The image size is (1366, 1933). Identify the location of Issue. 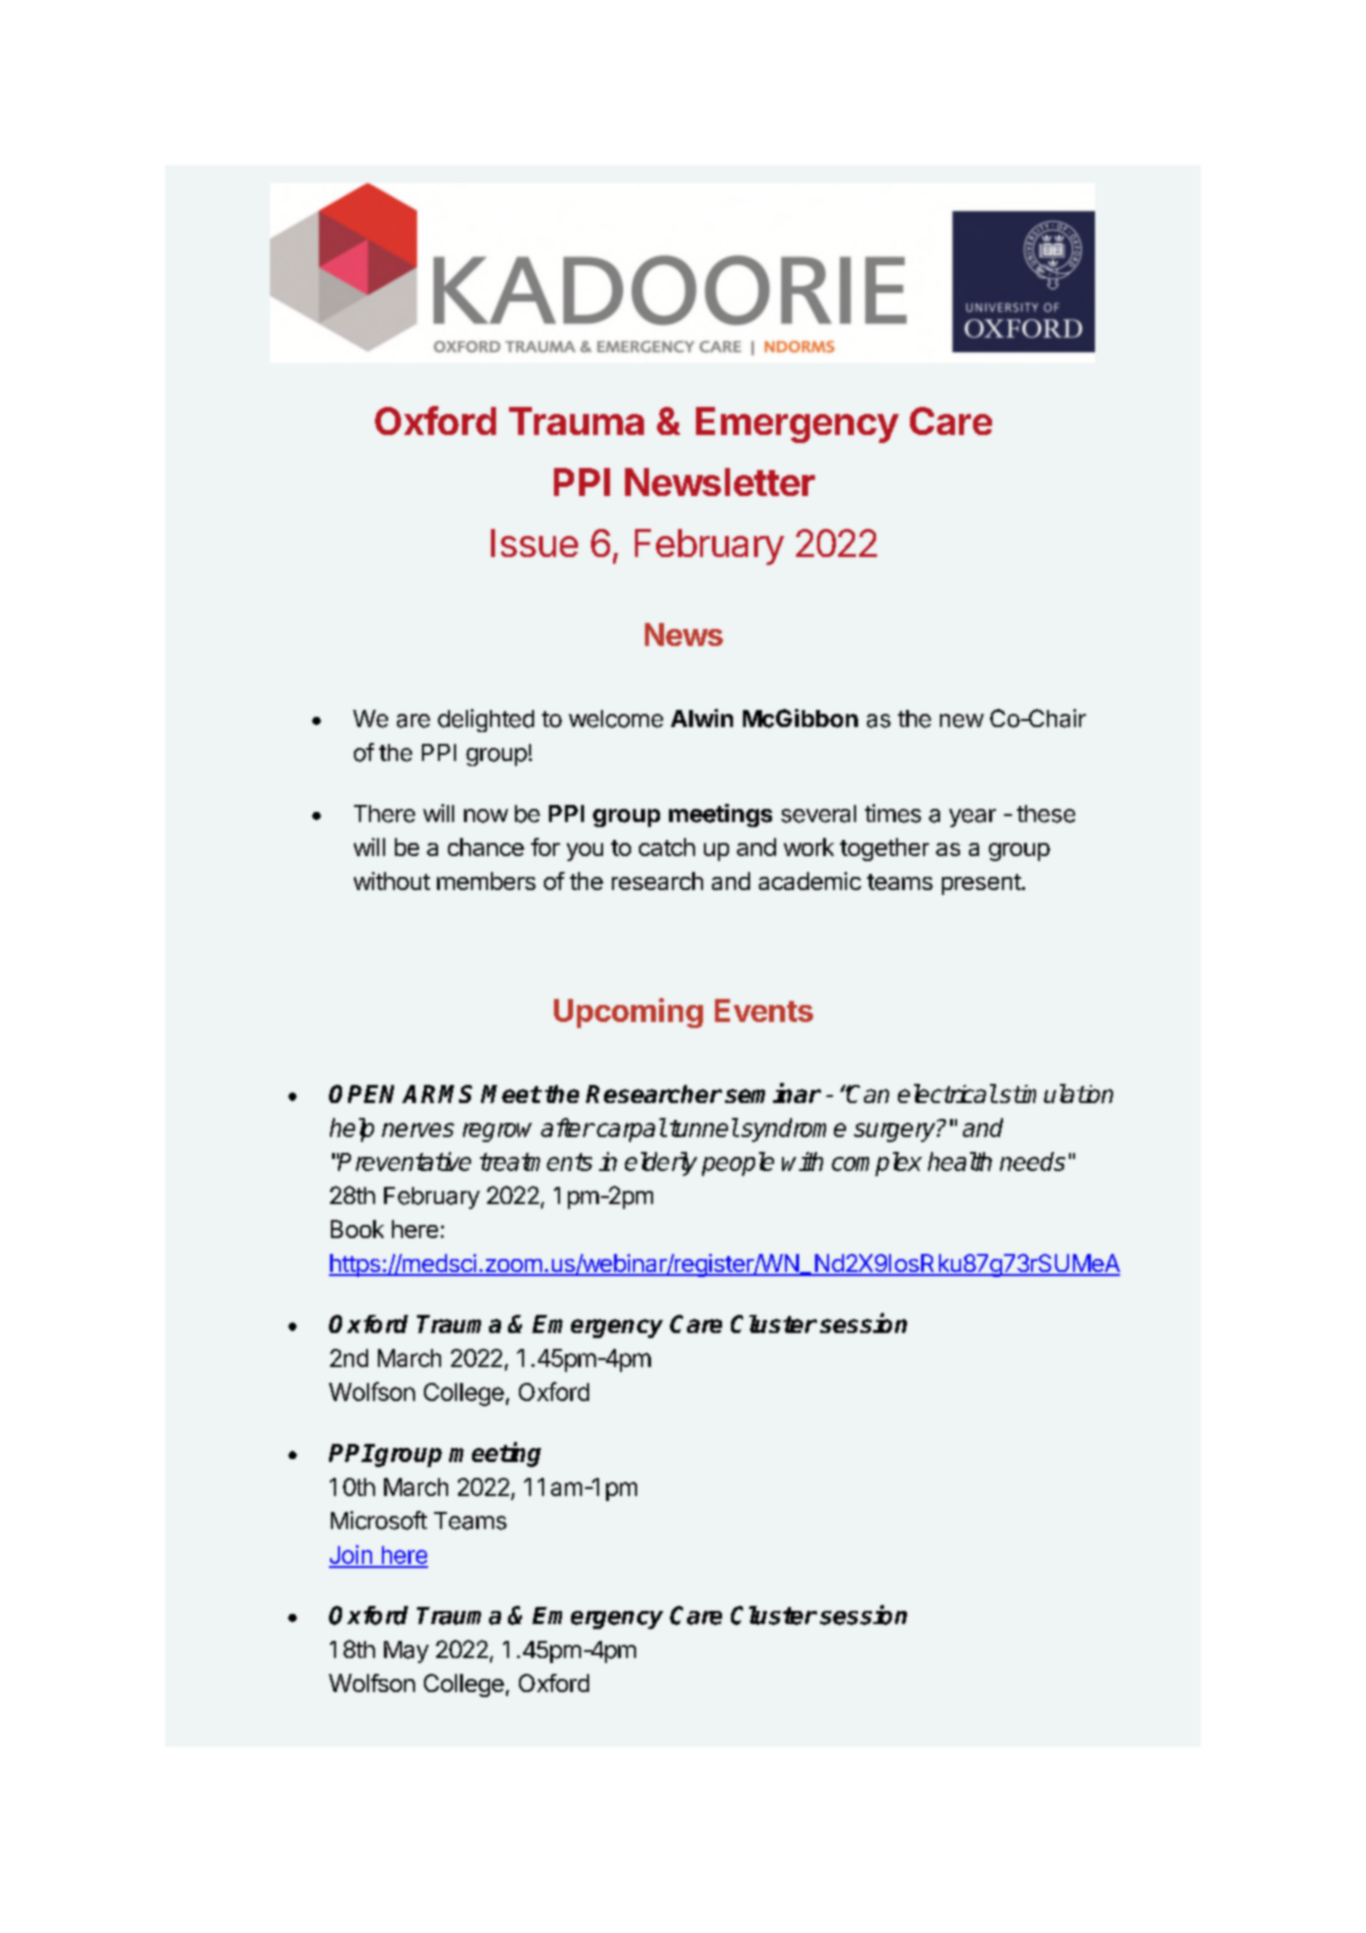
(534, 543).
